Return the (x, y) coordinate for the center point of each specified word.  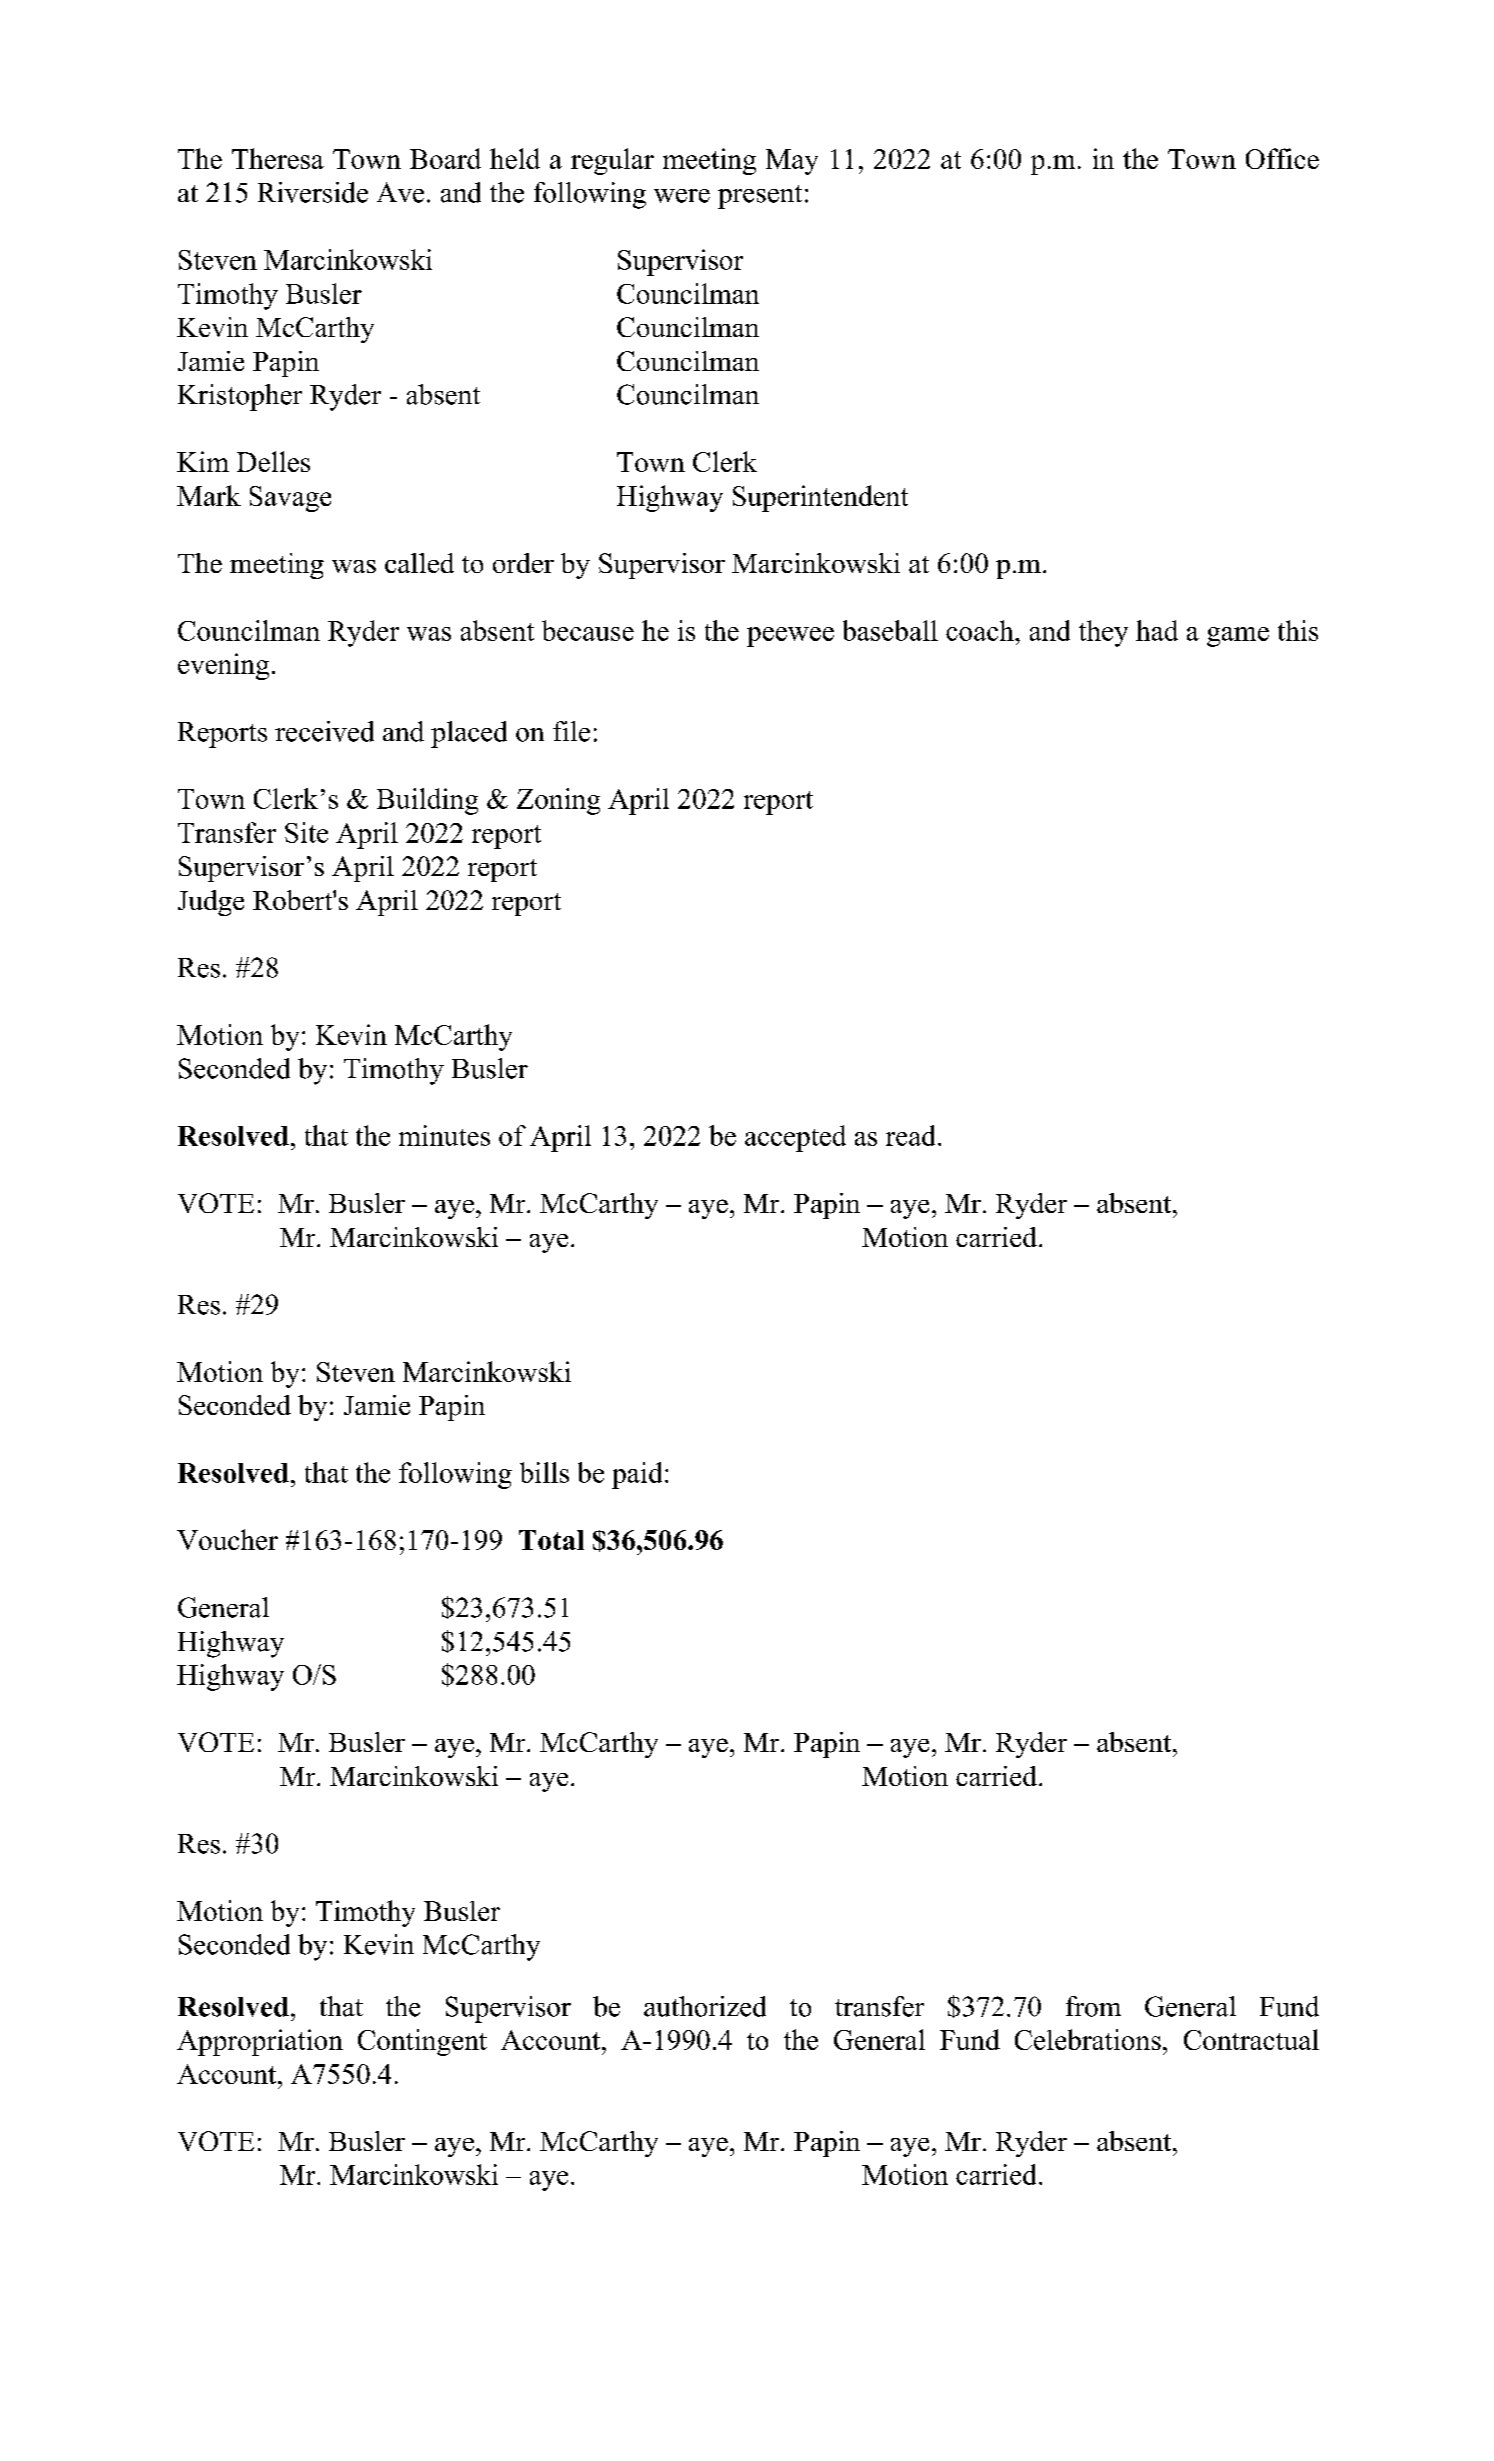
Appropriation (260, 2042)
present (760, 197)
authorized (705, 2006)
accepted (795, 1138)
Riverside (313, 192)
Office (1282, 158)
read (910, 1135)
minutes (444, 1135)
